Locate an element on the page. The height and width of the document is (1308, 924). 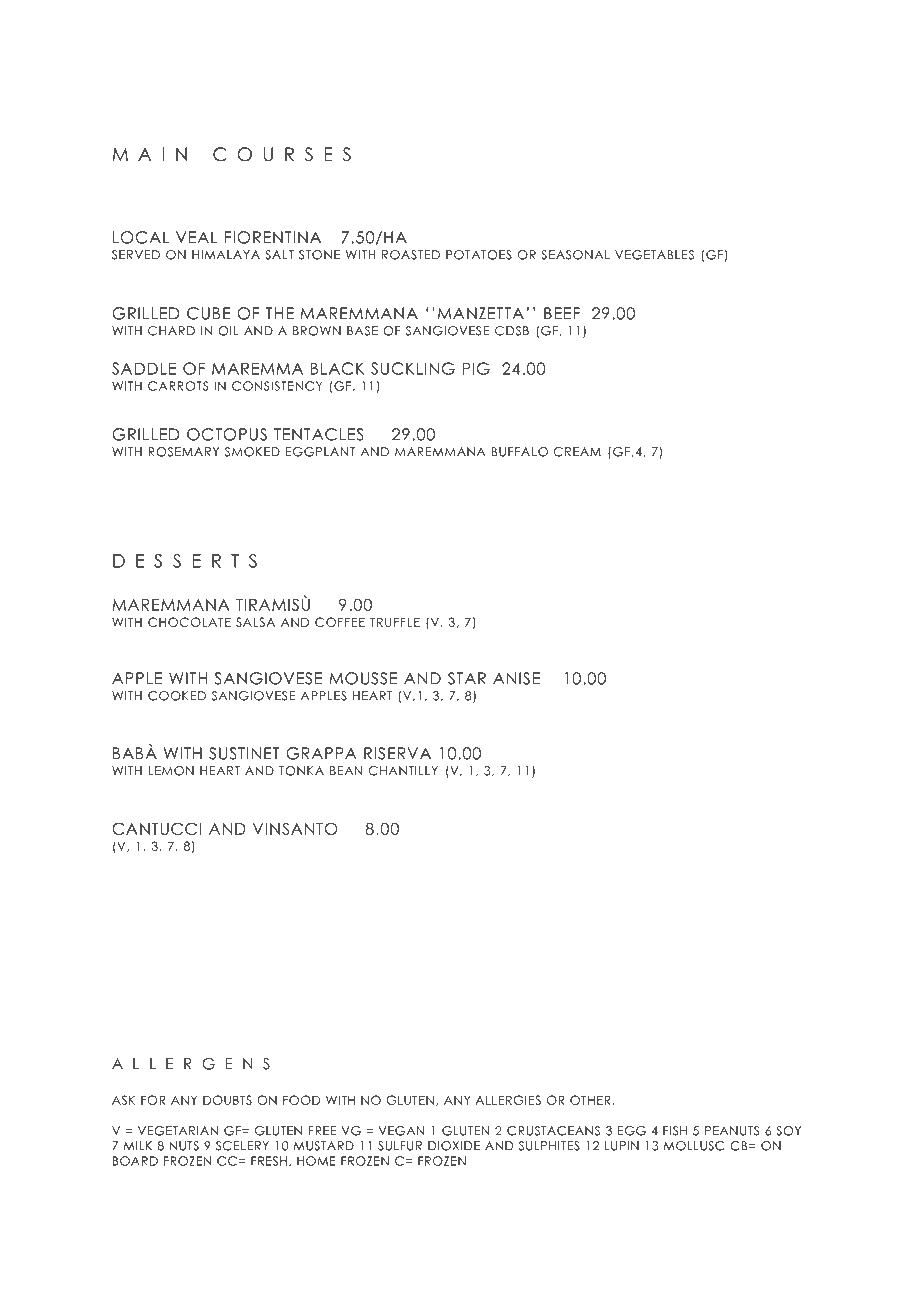
VEGETARIAN is located at coordinates (178, 1131).
